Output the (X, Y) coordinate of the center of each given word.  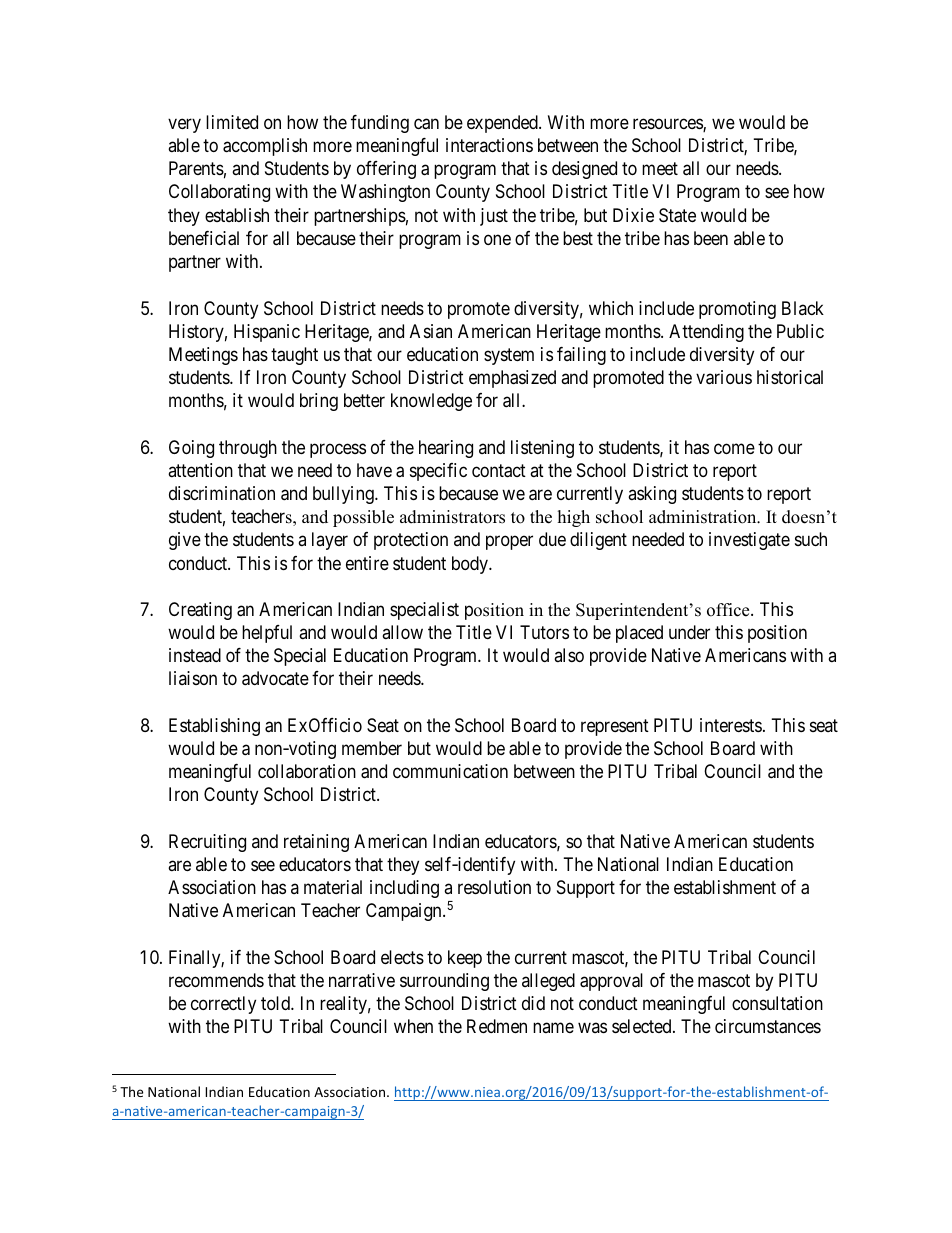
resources (668, 125)
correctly (223, 1005)
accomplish (265, 147)
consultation (777, 1003)
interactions (489, 145)
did (533, 1003)
